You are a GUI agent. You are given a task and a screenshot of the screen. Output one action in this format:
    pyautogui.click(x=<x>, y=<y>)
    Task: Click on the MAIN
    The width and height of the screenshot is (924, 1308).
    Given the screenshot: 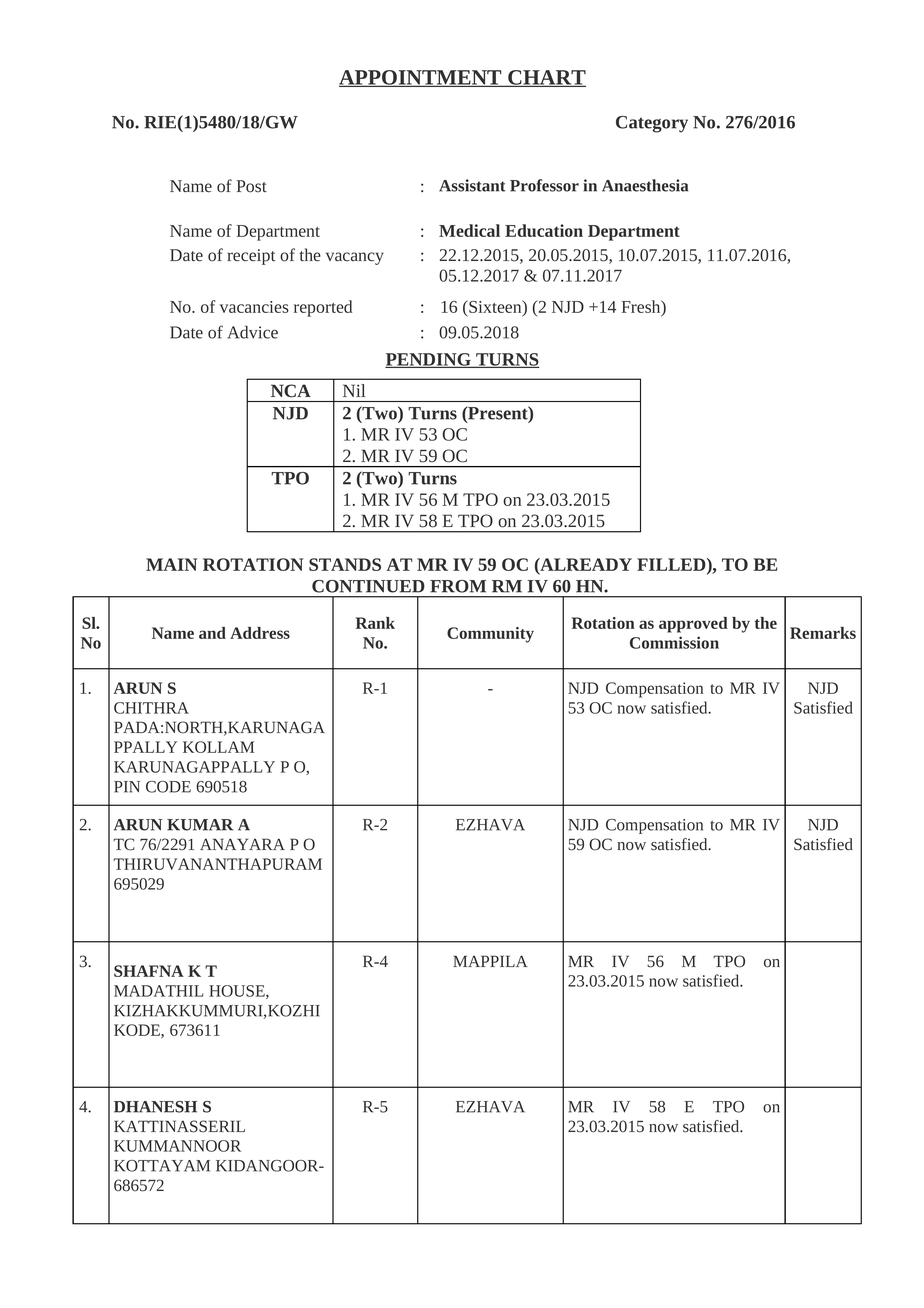 What is the action you would take?
    pyautogui.click(x=171, y=564)
